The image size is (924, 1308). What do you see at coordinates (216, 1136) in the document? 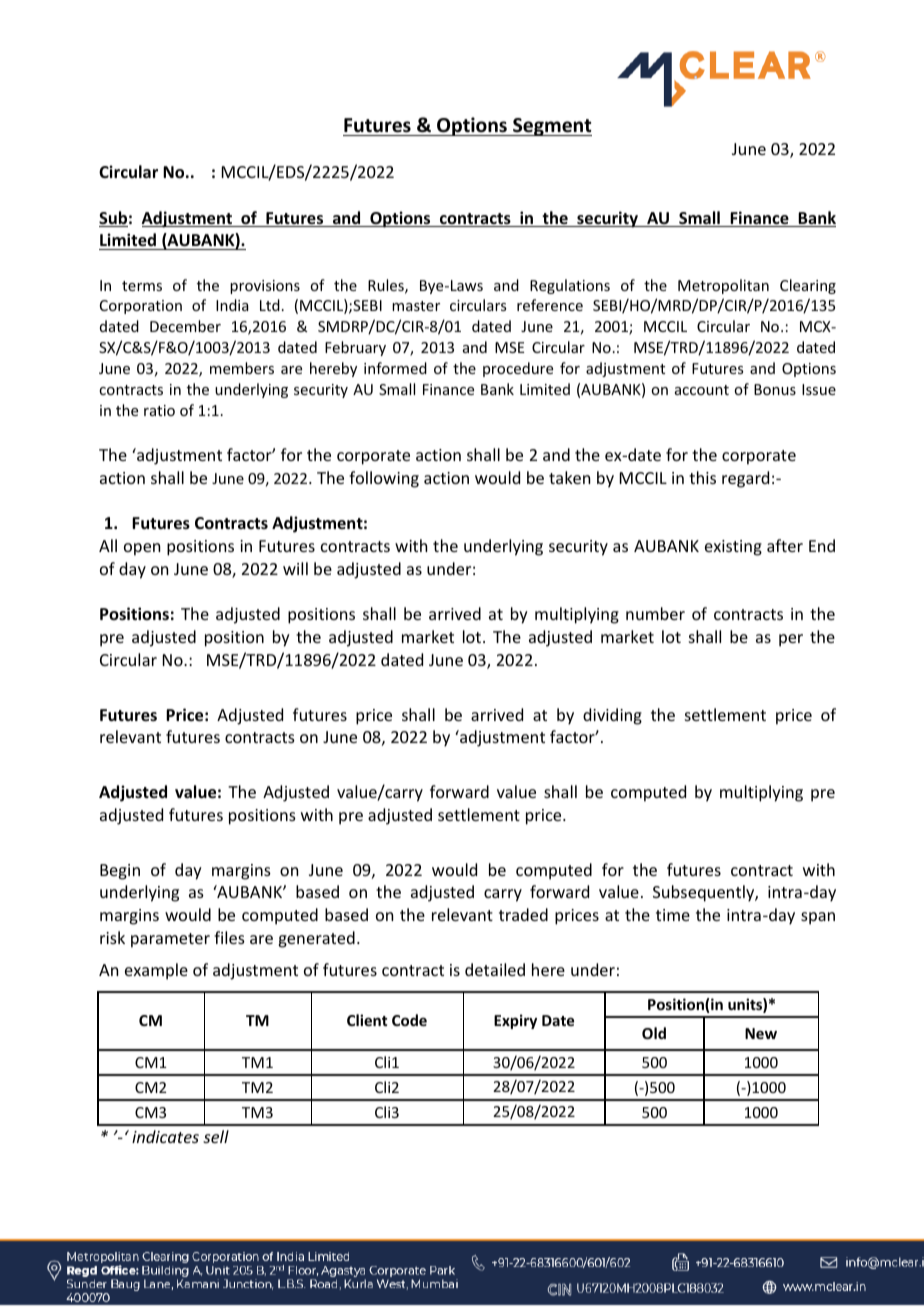
I see `sell` at bounding box center [216, 1136].
